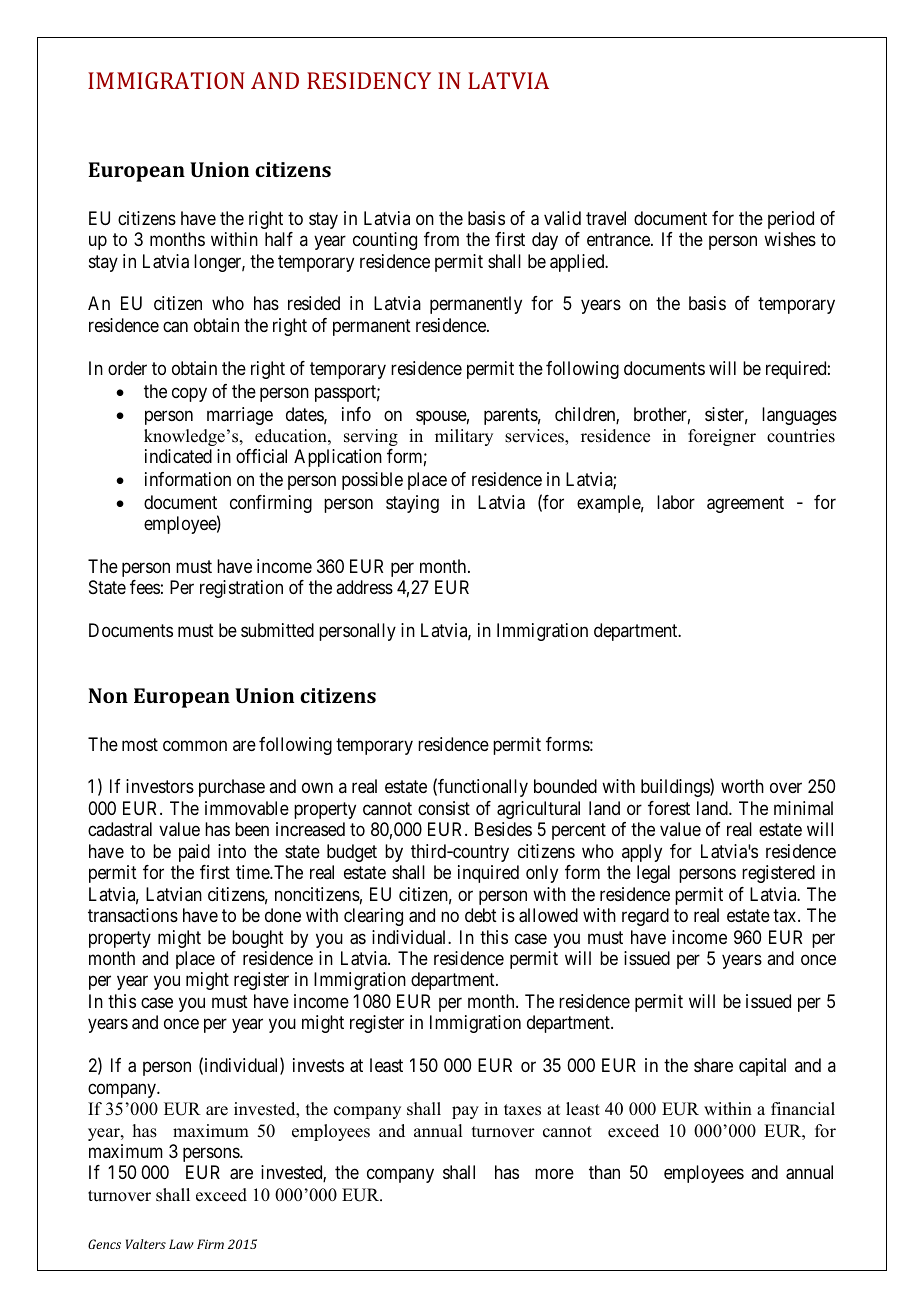 This screenshot has height=1308, width=924. What do you see at coordinates (604, 1172) in the screenshot?
I see `than` at bounding box center [604, 1172].
